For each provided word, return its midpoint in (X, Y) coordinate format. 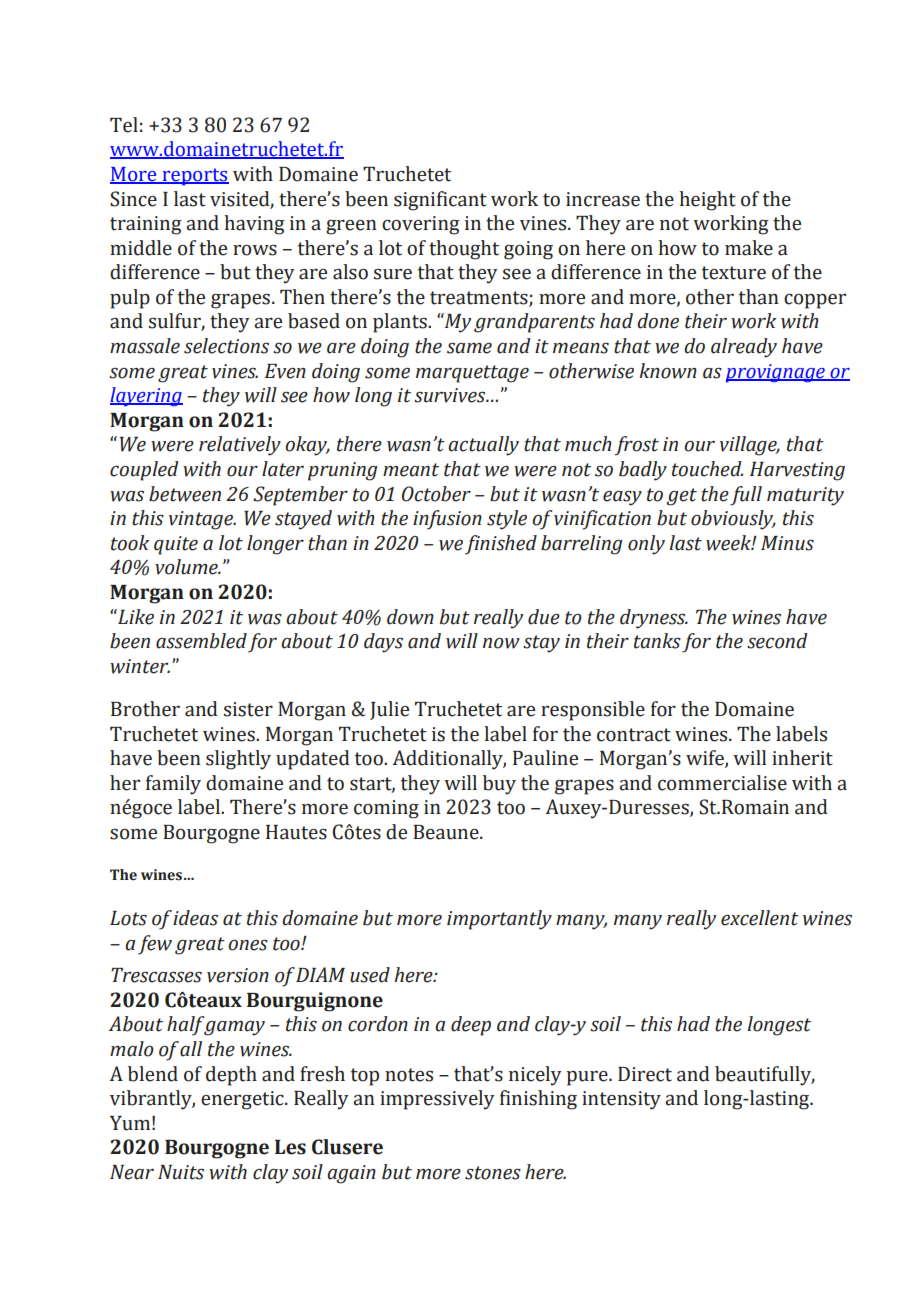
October (436, 494)
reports (194, 177)
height (707, 201)
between (185, 494)
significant (440, 201)
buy (499, 785)
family (173, 785)
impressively (437, 1100)
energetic (243, 1100)
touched (707, 469)
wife (706, 759)
